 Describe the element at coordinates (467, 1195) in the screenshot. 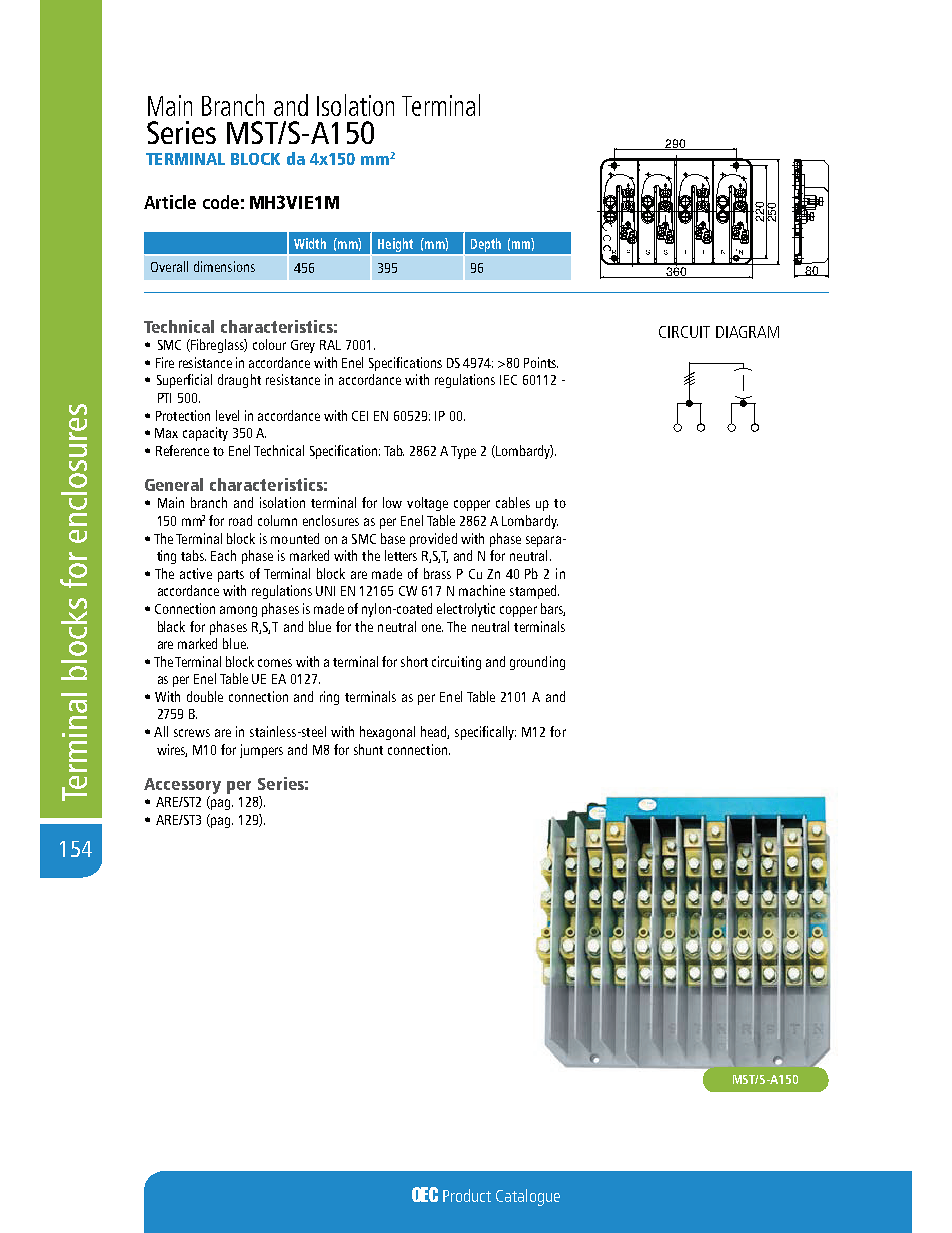

I see `Product` at that location.
